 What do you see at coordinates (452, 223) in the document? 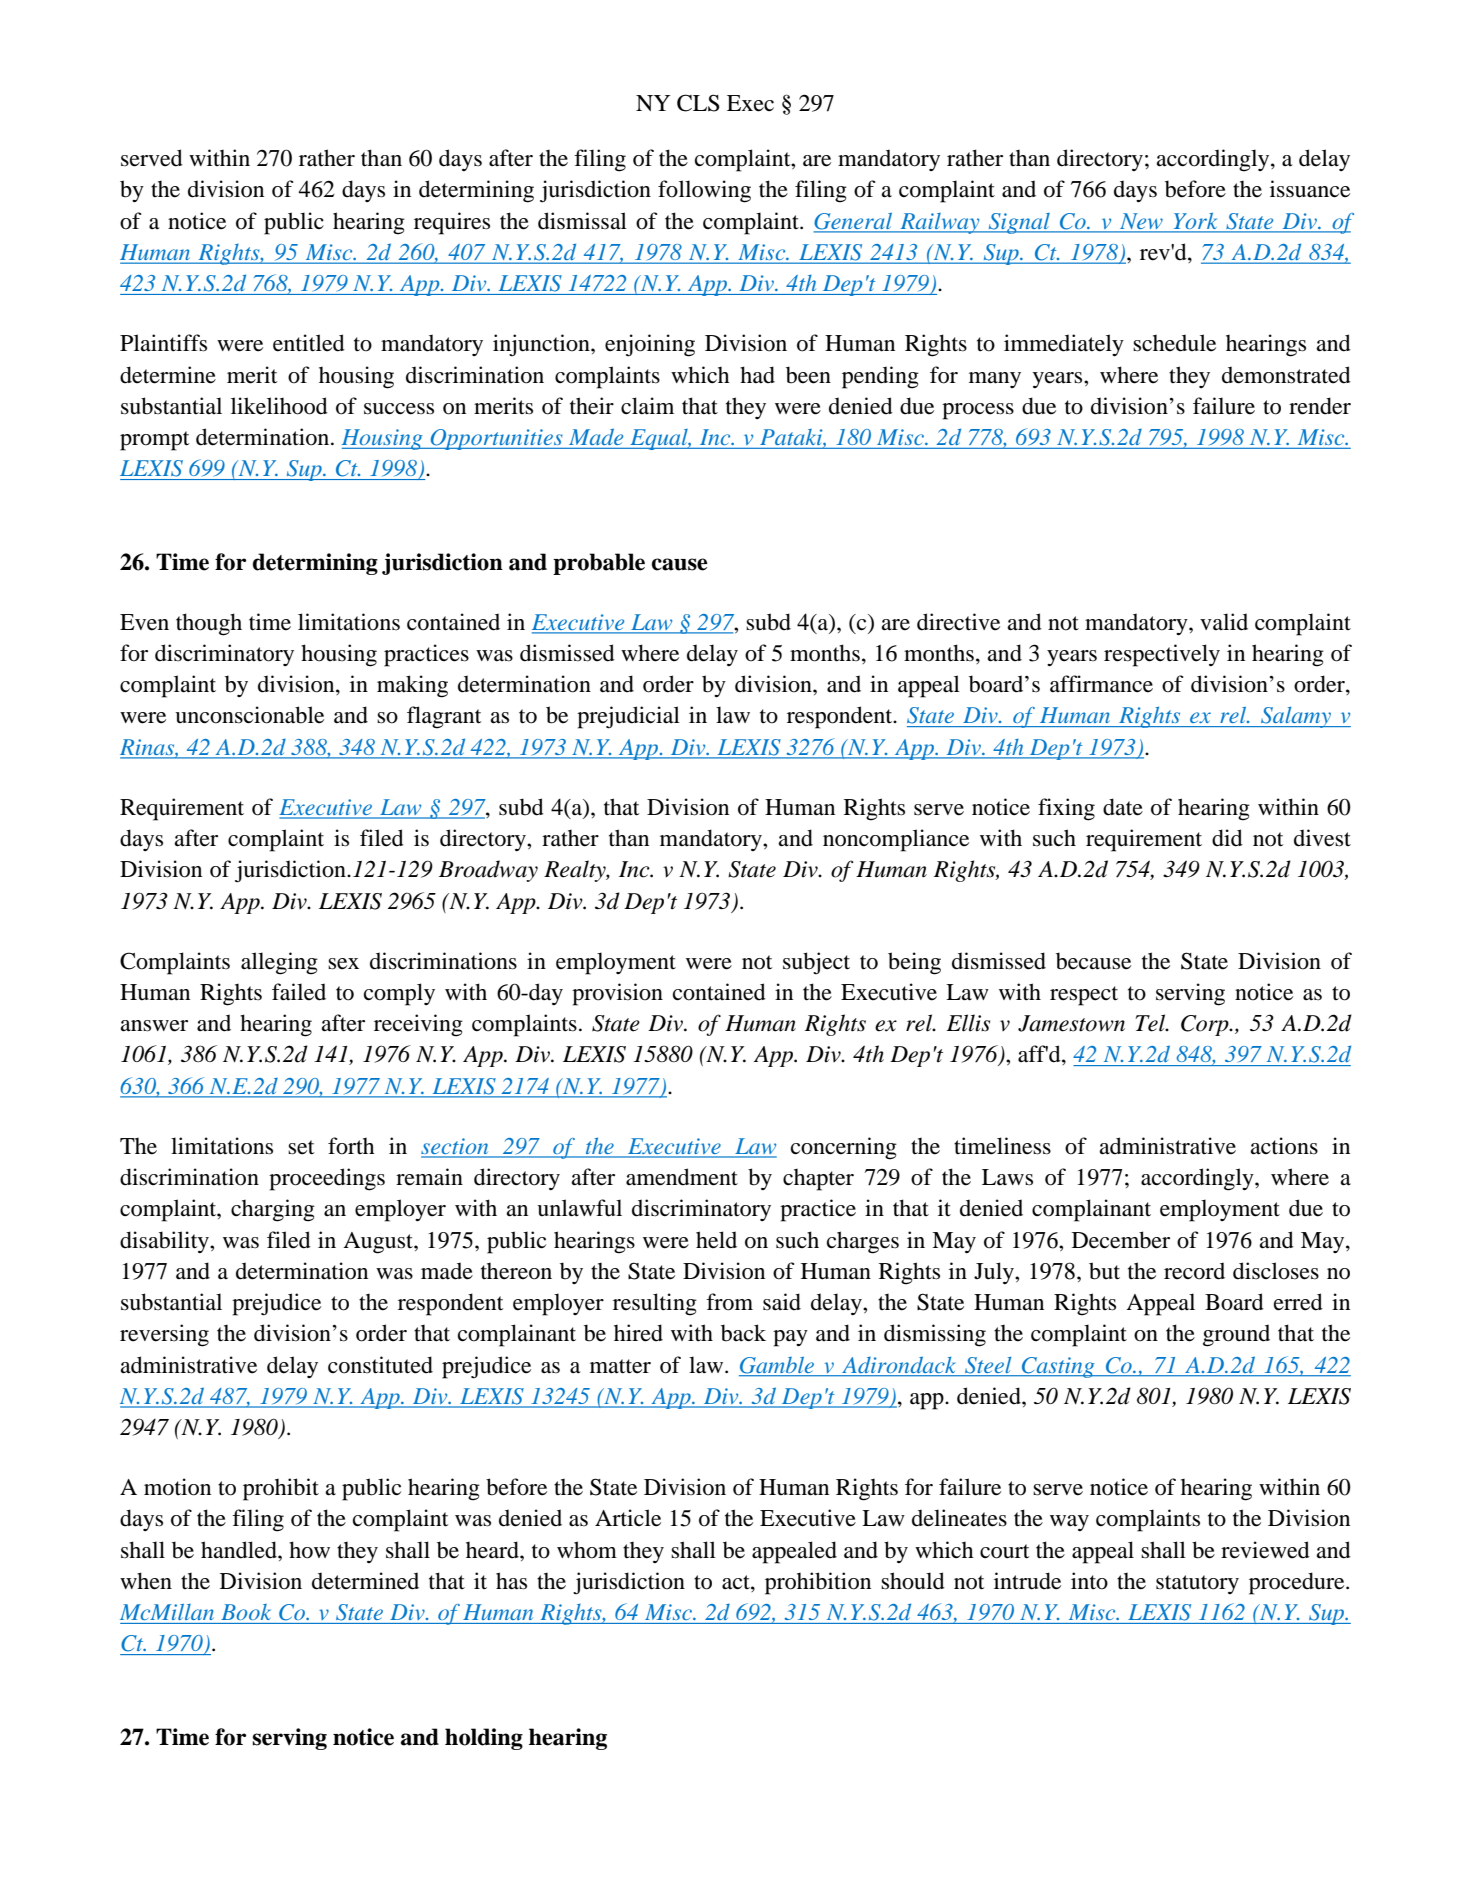
I see `requires` at bounding box center [452, 223].
